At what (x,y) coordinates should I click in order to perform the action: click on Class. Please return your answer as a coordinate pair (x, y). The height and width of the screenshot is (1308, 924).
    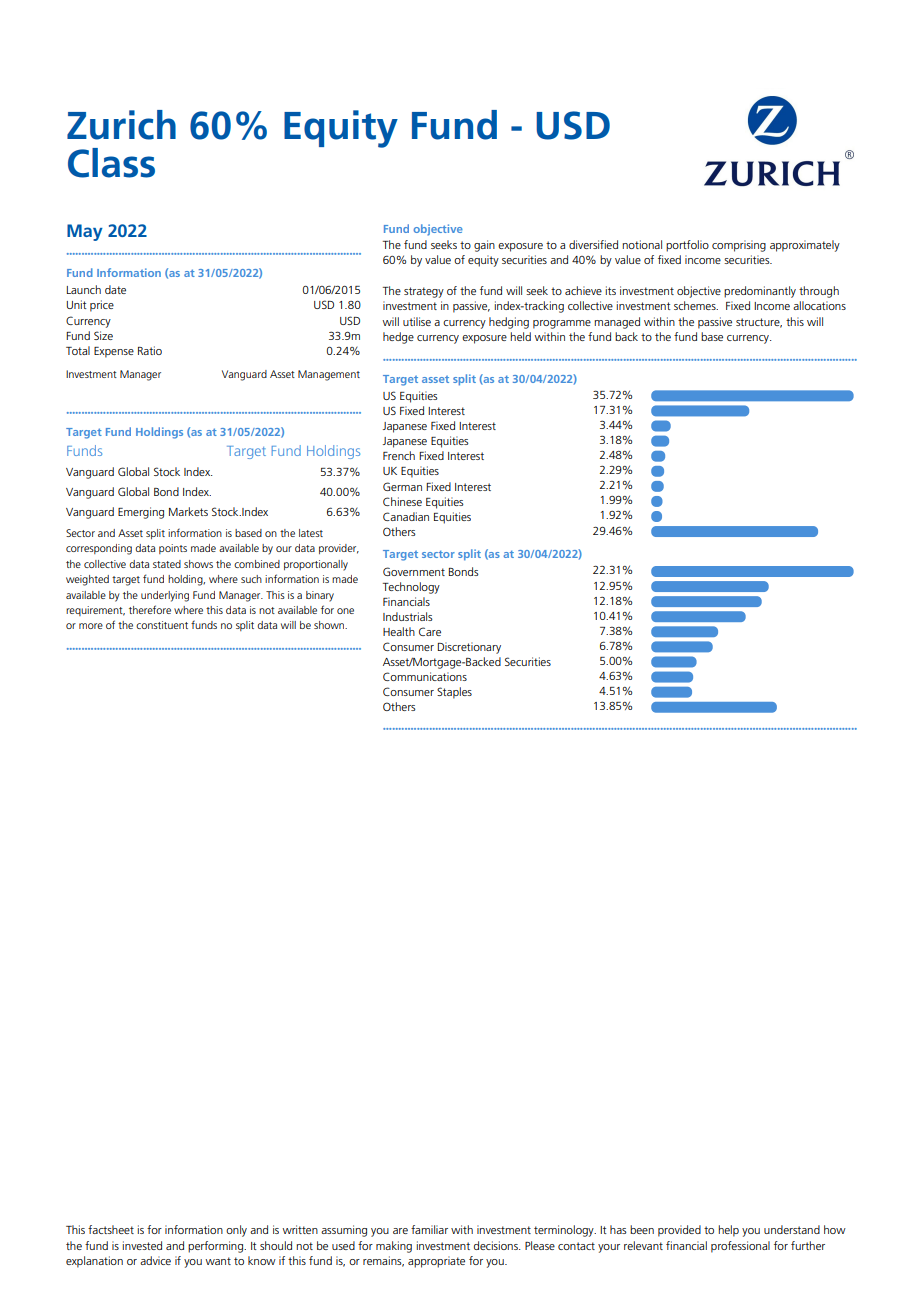
    Looking at the image, I should click on (111, 163).
